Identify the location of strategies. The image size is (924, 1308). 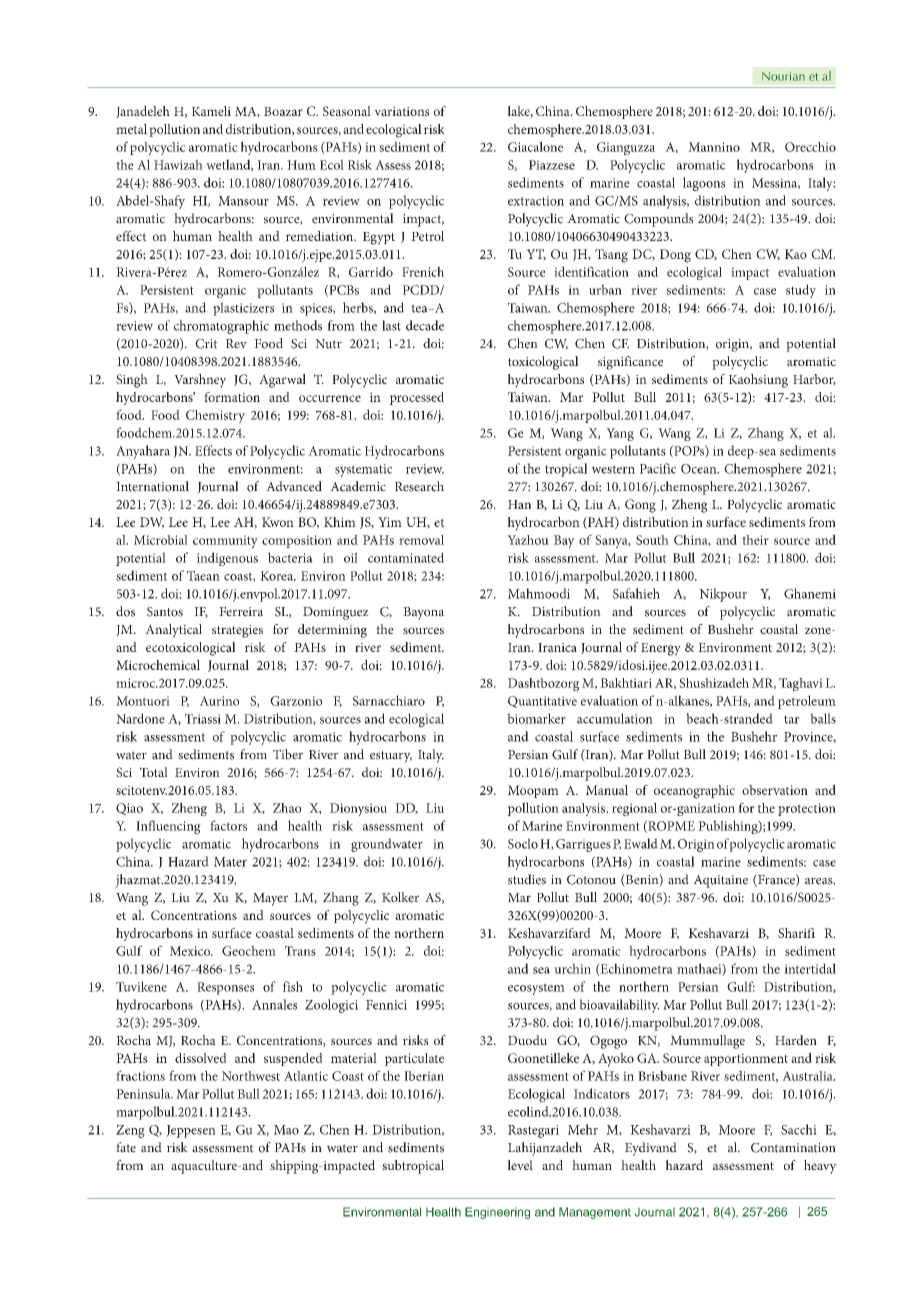
(237, 631).
